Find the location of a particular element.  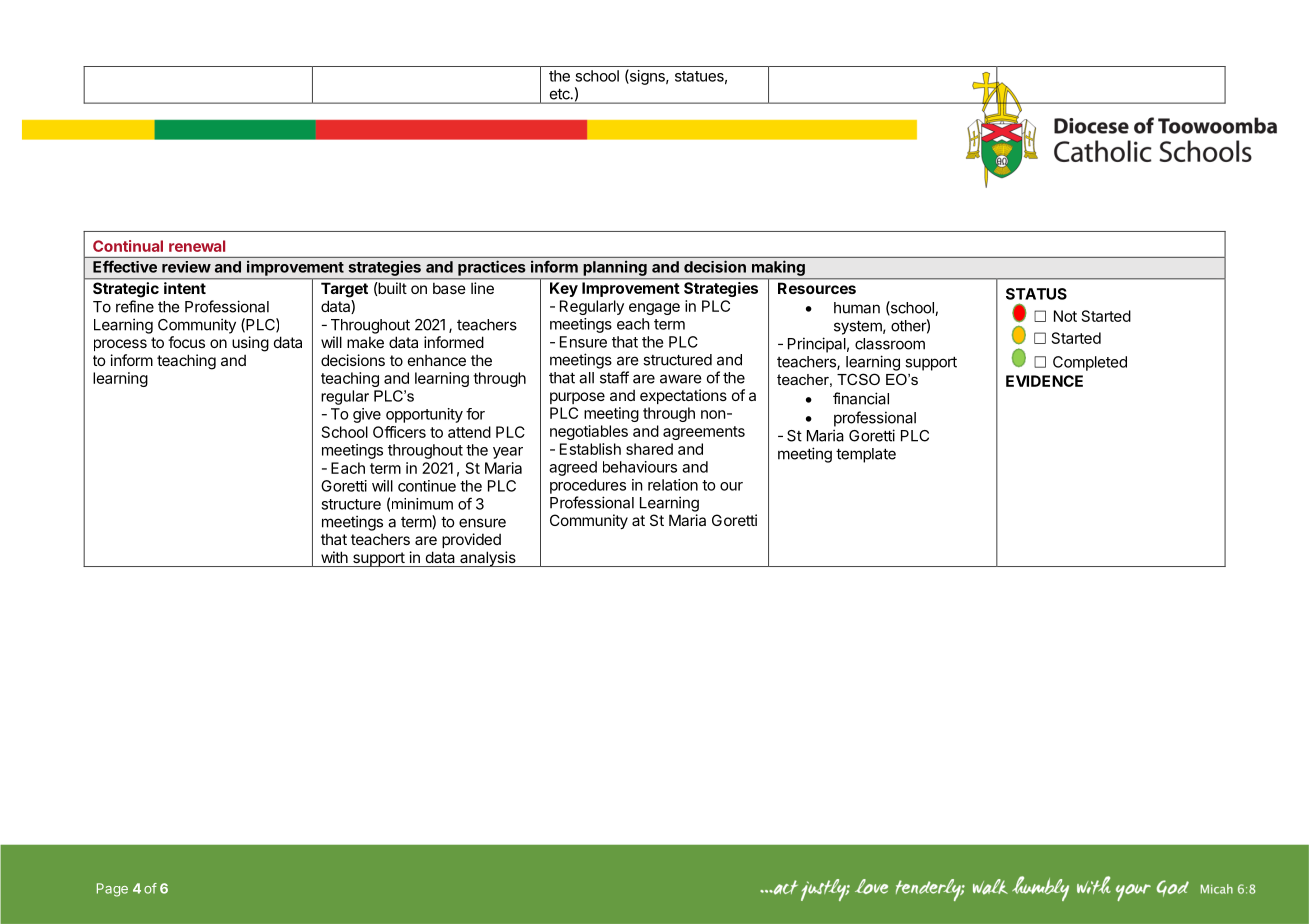

engage is located at coordinates (654, 309).
